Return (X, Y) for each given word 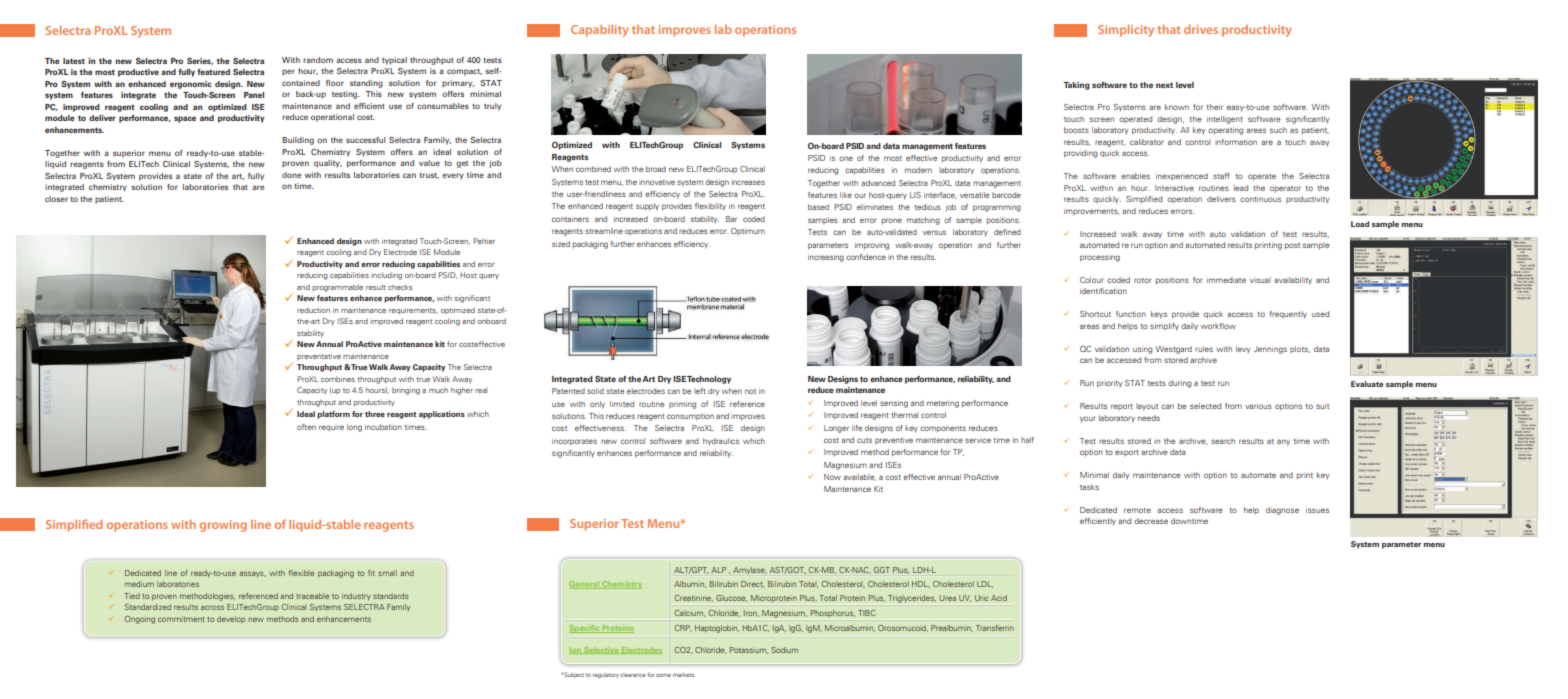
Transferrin (995, 628)
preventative (319, 356)
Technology (709, 380)
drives (1201, 29)
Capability (599, 31)
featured (213, 72)
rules (1204, 349)
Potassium (749, 650)
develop (231, 619)
